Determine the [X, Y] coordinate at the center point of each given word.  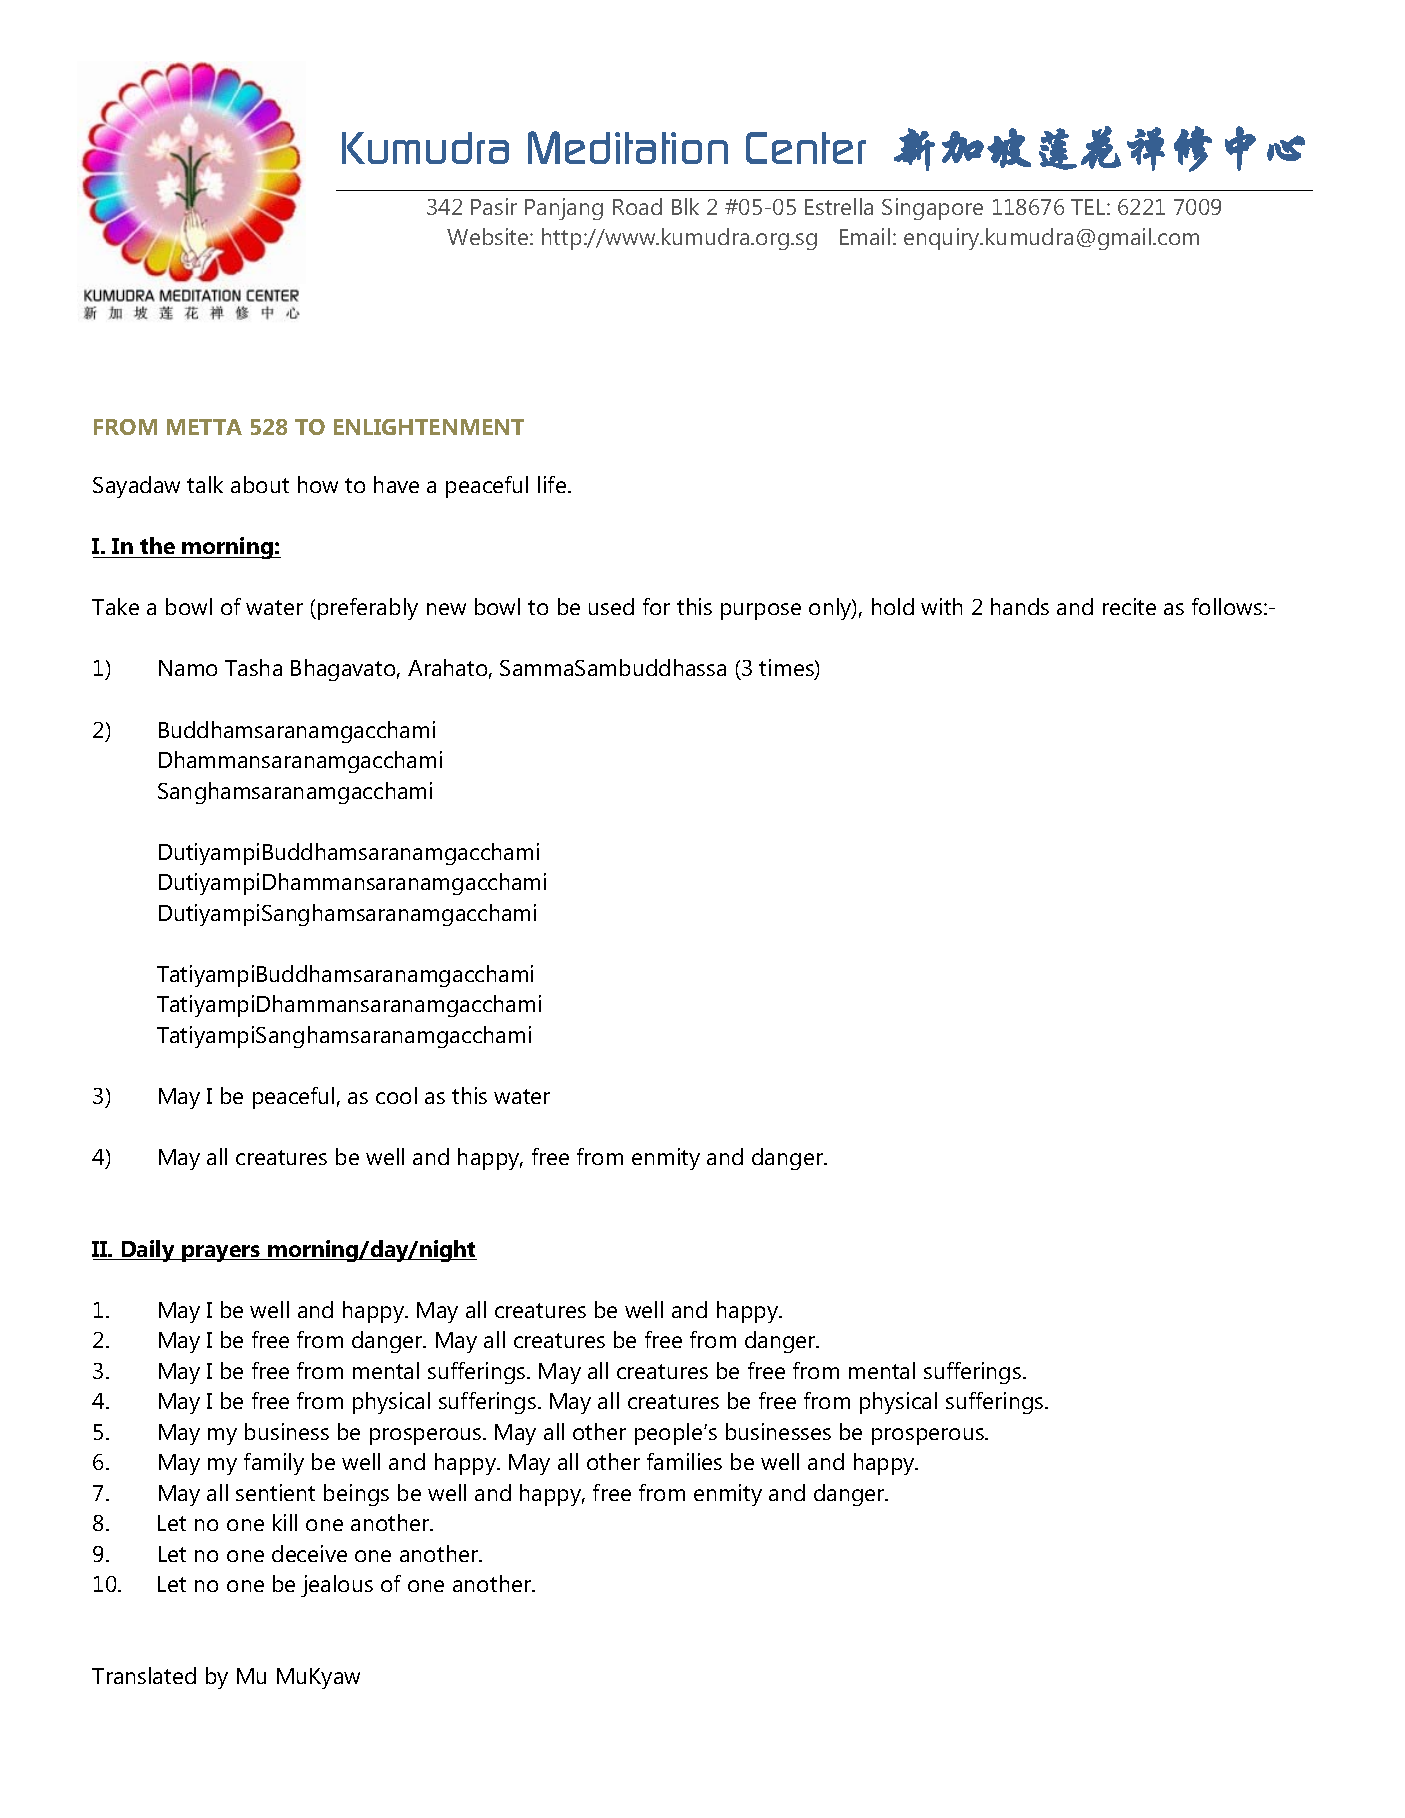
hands [1020, 606]
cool [396, 1095]
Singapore [932, 209]
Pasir [494, 206]
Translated [144, 1675]
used [611, 606]
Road [637, 206]
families [684, 1461]
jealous [337, 1586]
